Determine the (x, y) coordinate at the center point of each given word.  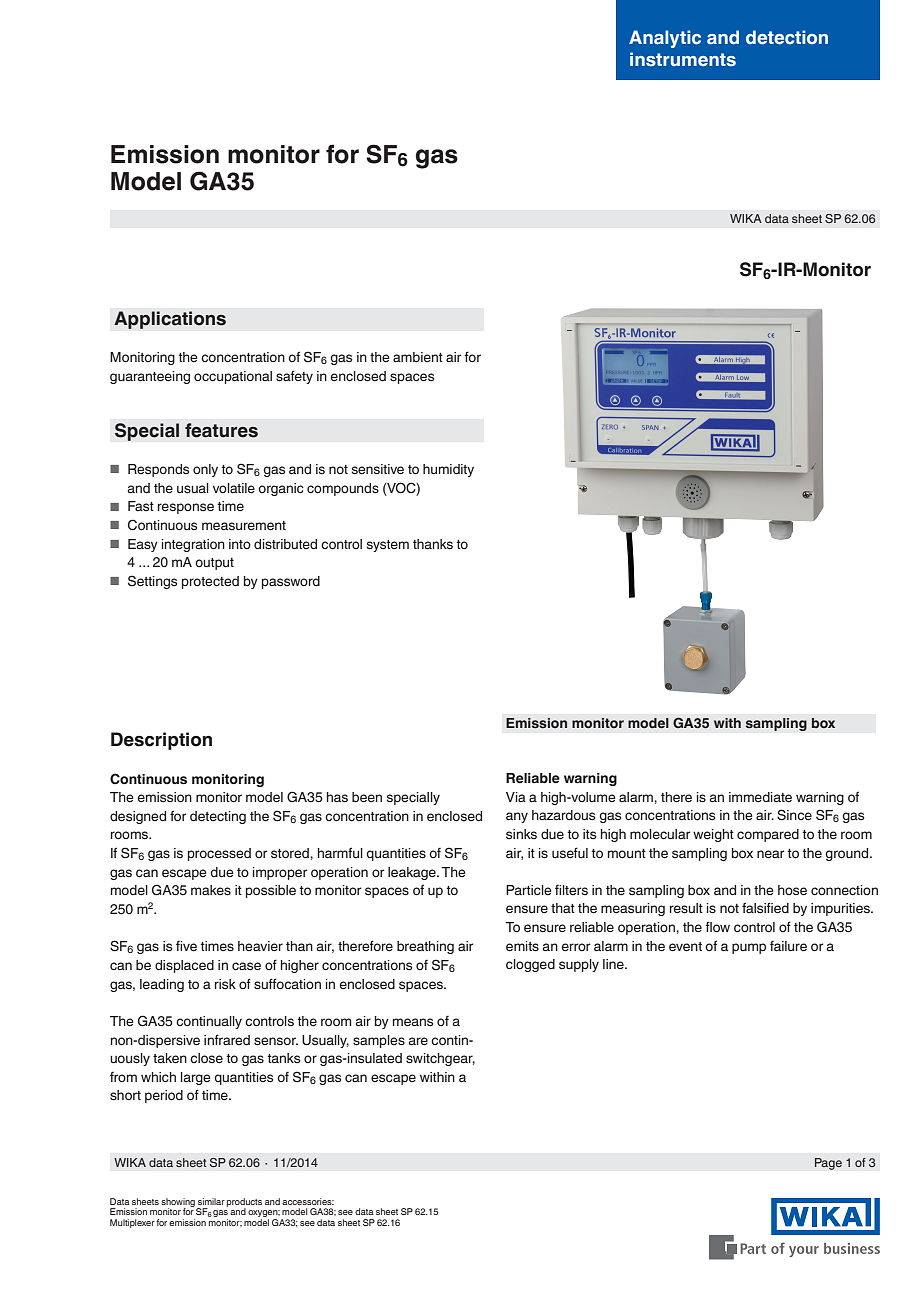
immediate (760, 797)
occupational (233, 377)
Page (828, 1164)
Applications (170, 320)
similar (211, 1201)
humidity (448, 470)
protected (210, 582)
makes (211, 890)
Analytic (665, 39)
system (388, 546)
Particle (529, 890)
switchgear (440, 1059)
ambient (418, 357)
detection (787, 37)
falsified (765, 908)
